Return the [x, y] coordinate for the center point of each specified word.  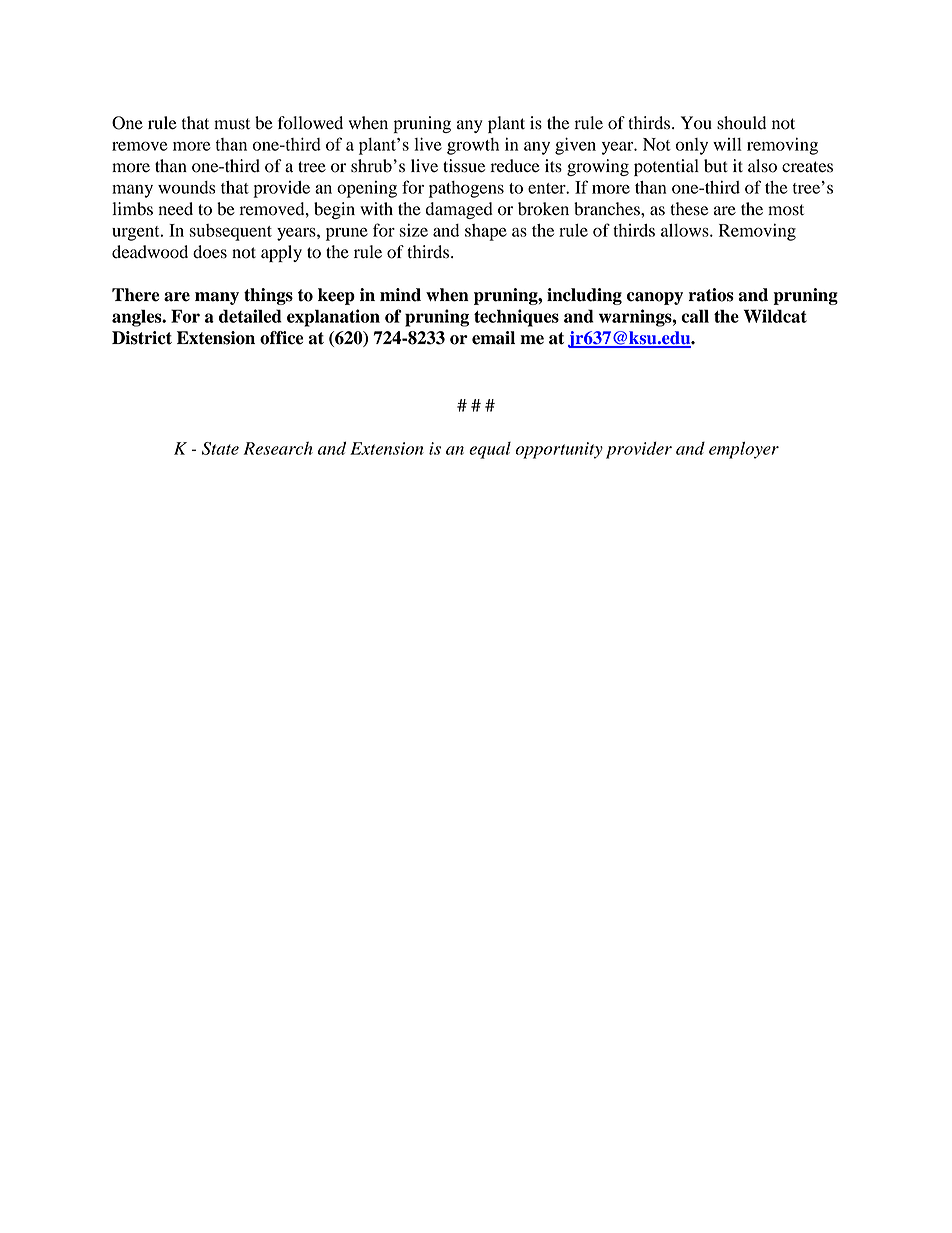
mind [400, 295]
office [282, 338]
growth [473, 146]
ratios [711, 295]
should [741, 123]
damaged [459, 210]
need [176, 209]
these [689, 209]
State [220, 448]
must [232, 124]
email [493, 338]
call [695, 316]
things [268, 296]
